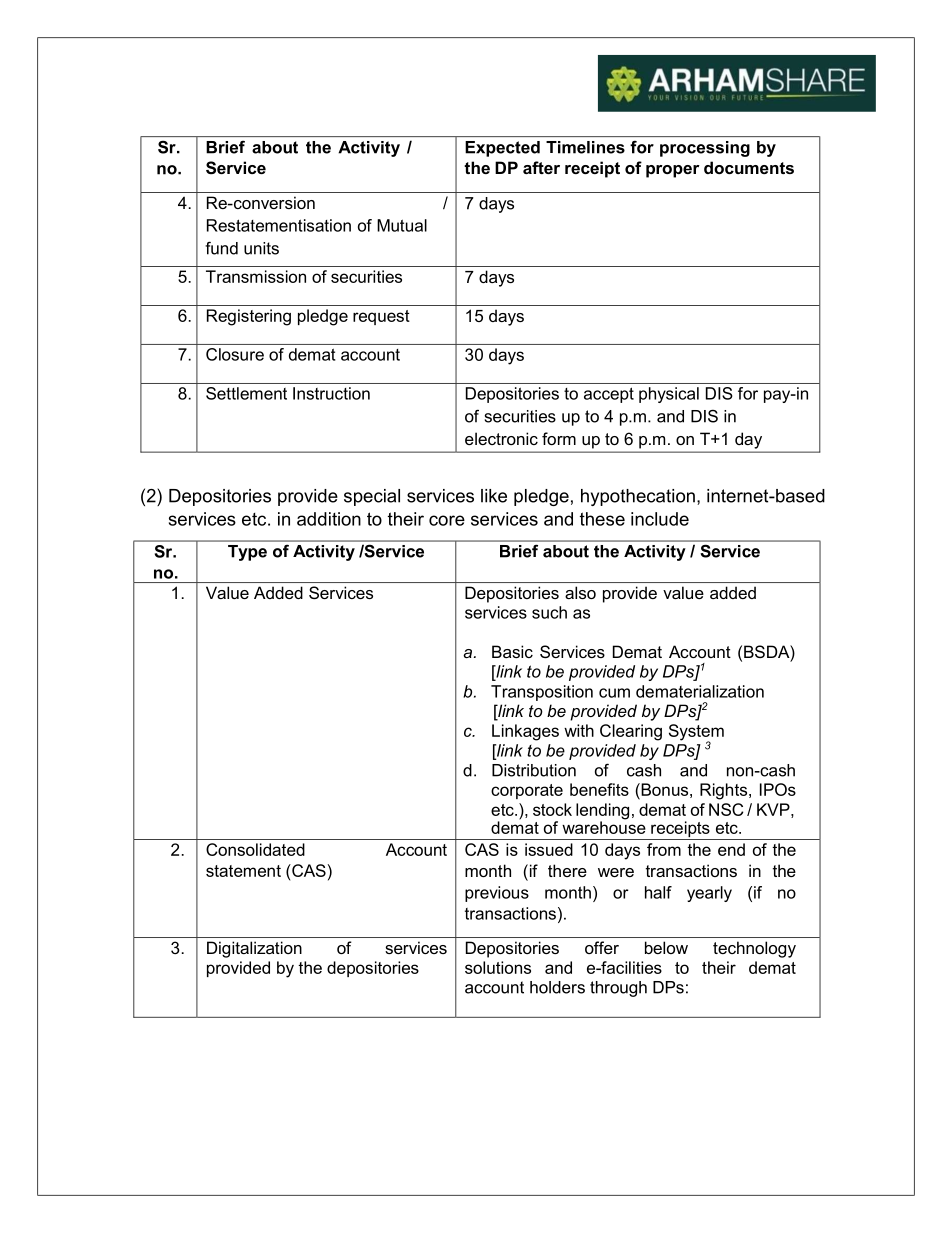  I want to click on Type, so click(247, 553).
